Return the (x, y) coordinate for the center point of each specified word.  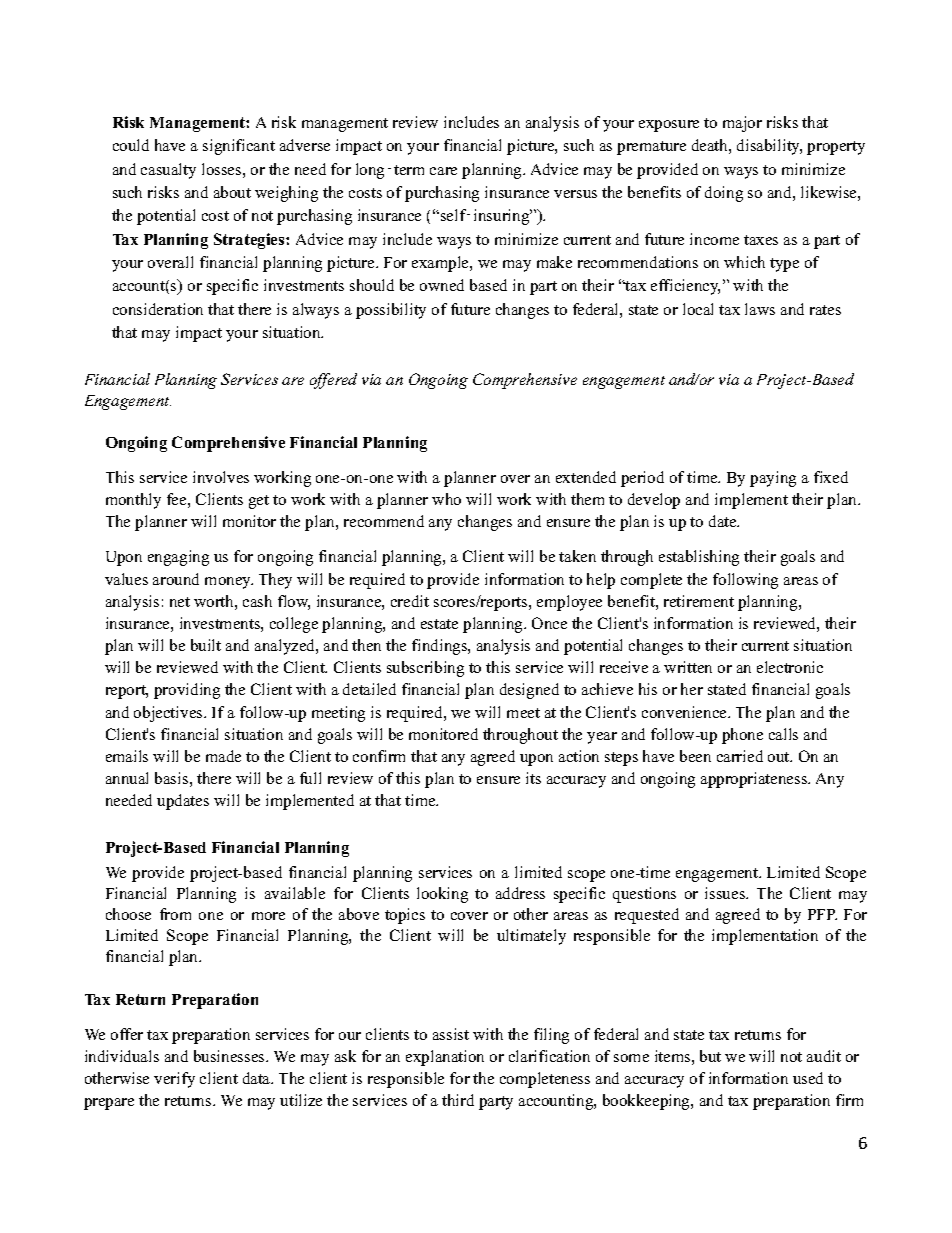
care (443, 171)
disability (769, 147)
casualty (168, 171)
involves (221, 477)
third (458, 1100)
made (223, 756)
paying (773, 479)
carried (740, 756)
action (579, 756)
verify (174, 1080)
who (446, 499)
